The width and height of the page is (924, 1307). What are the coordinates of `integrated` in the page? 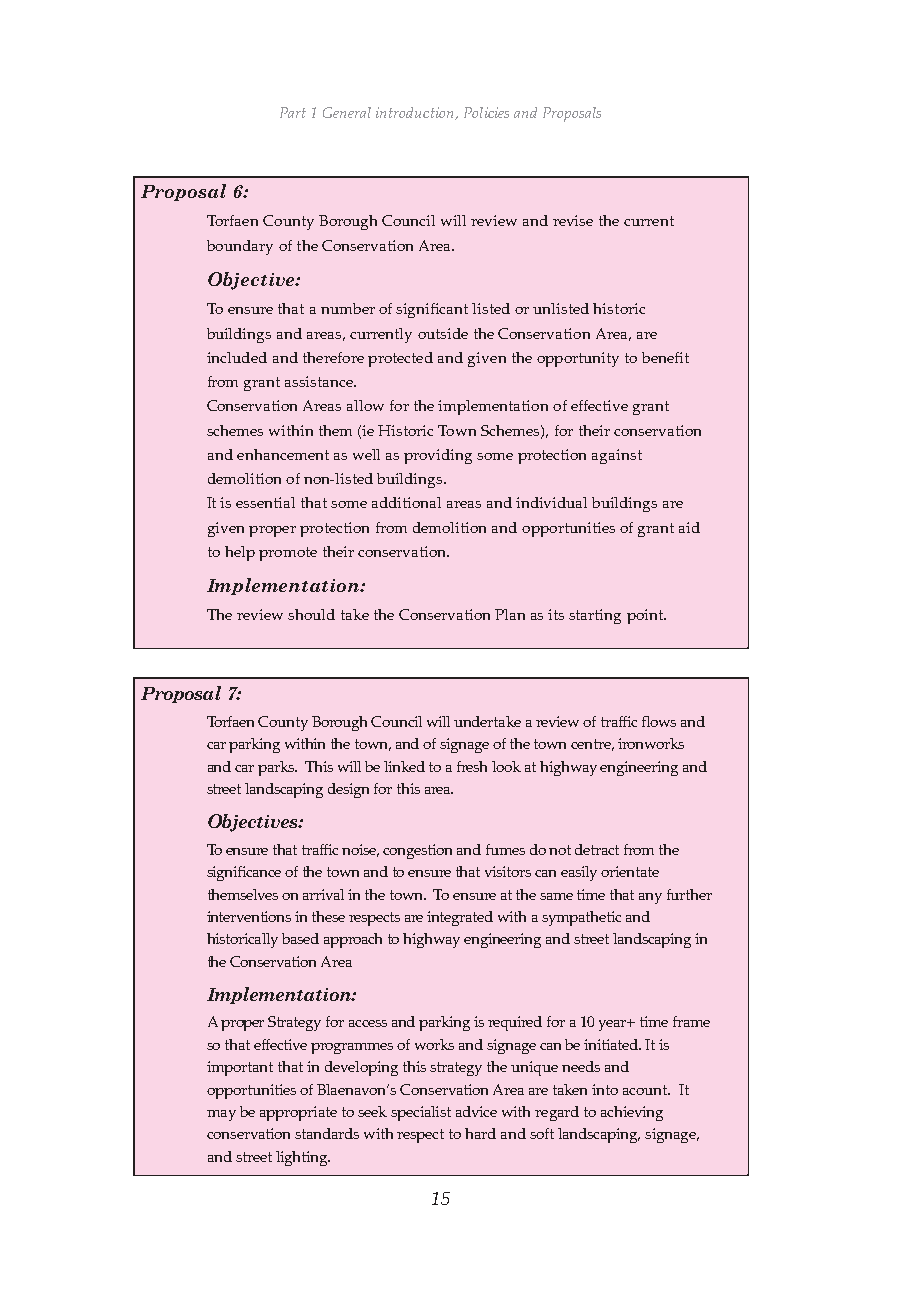 It's located at (460, 918).
